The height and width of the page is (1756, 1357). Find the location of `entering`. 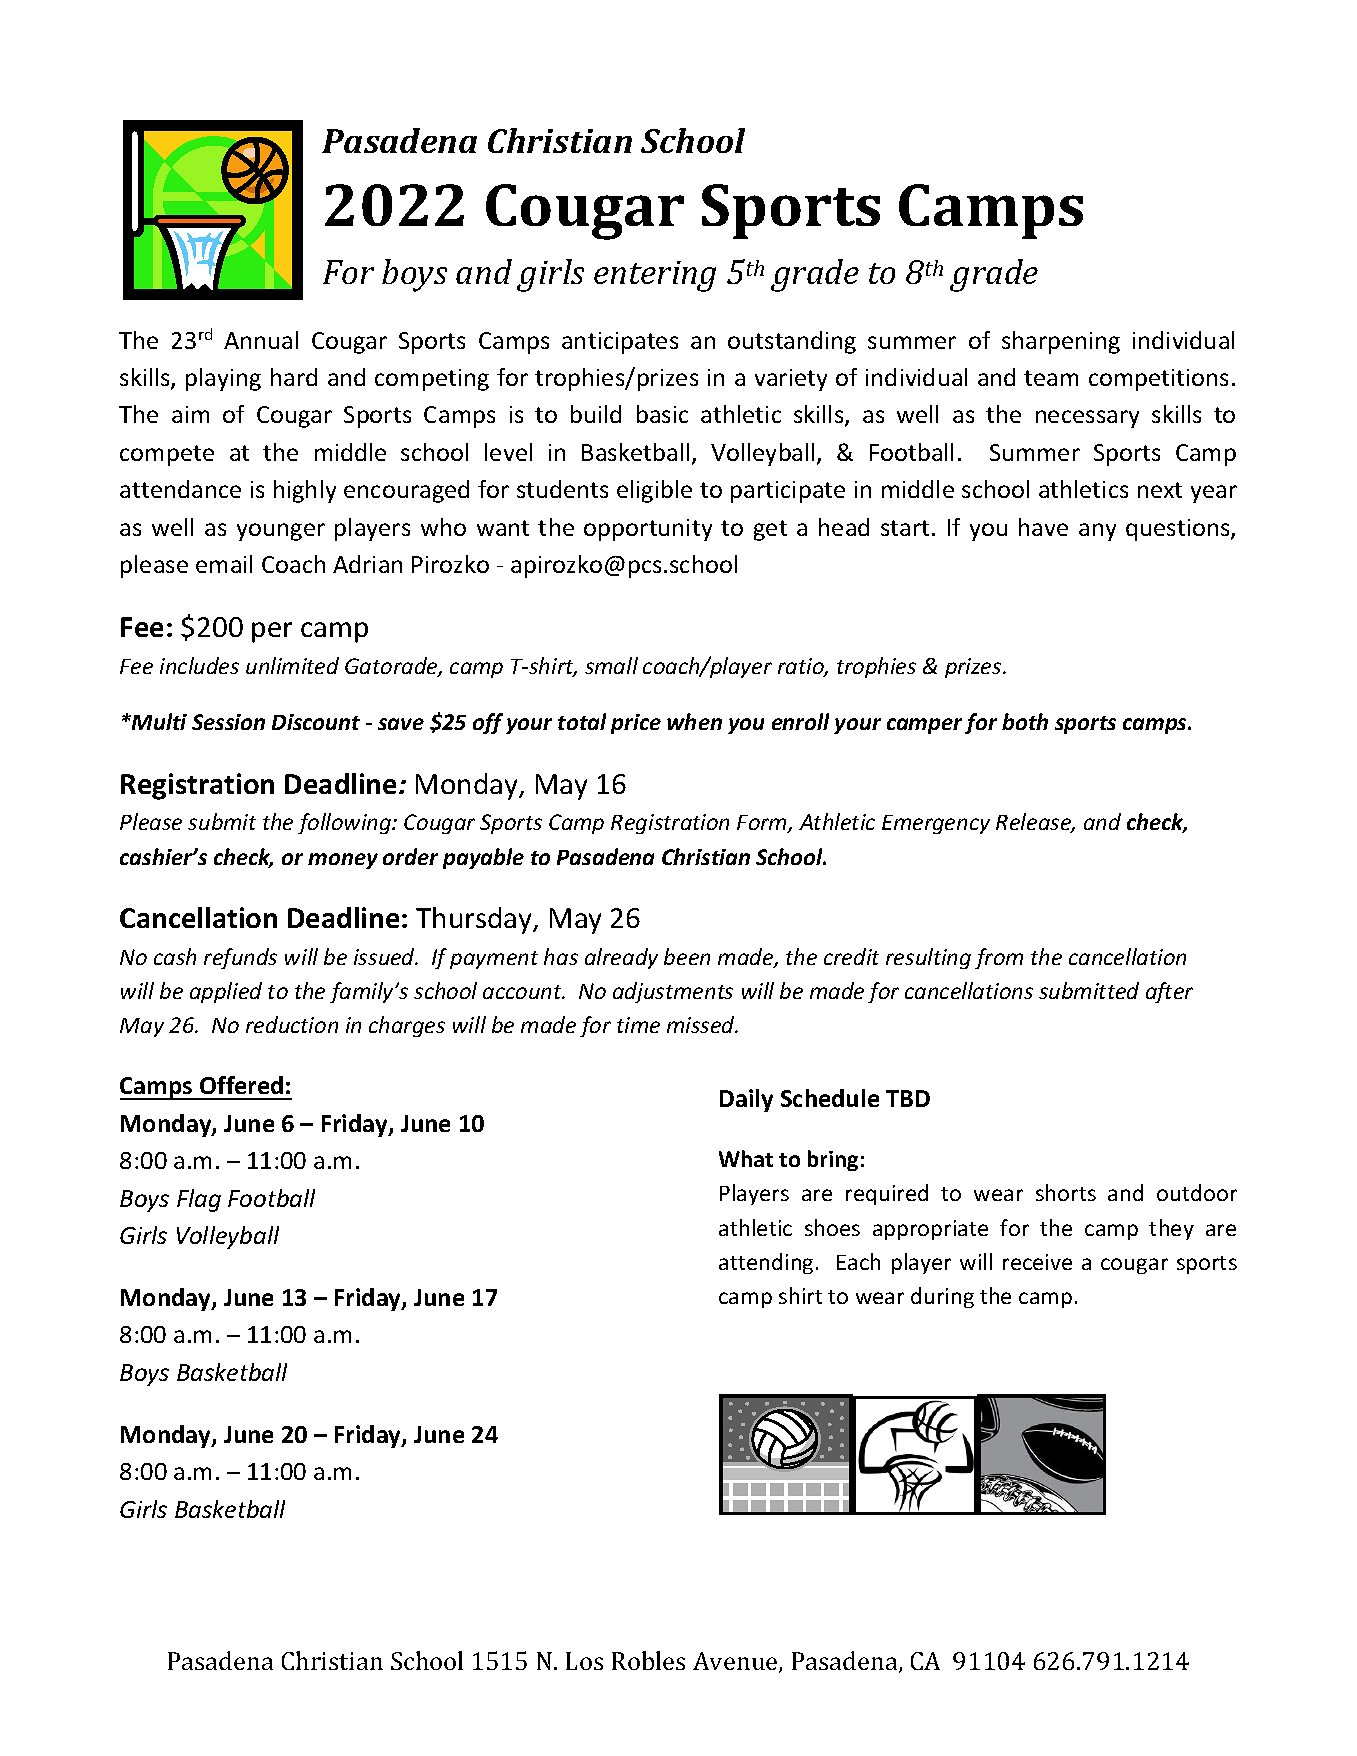

entering is located at coordinates (655, 276).
